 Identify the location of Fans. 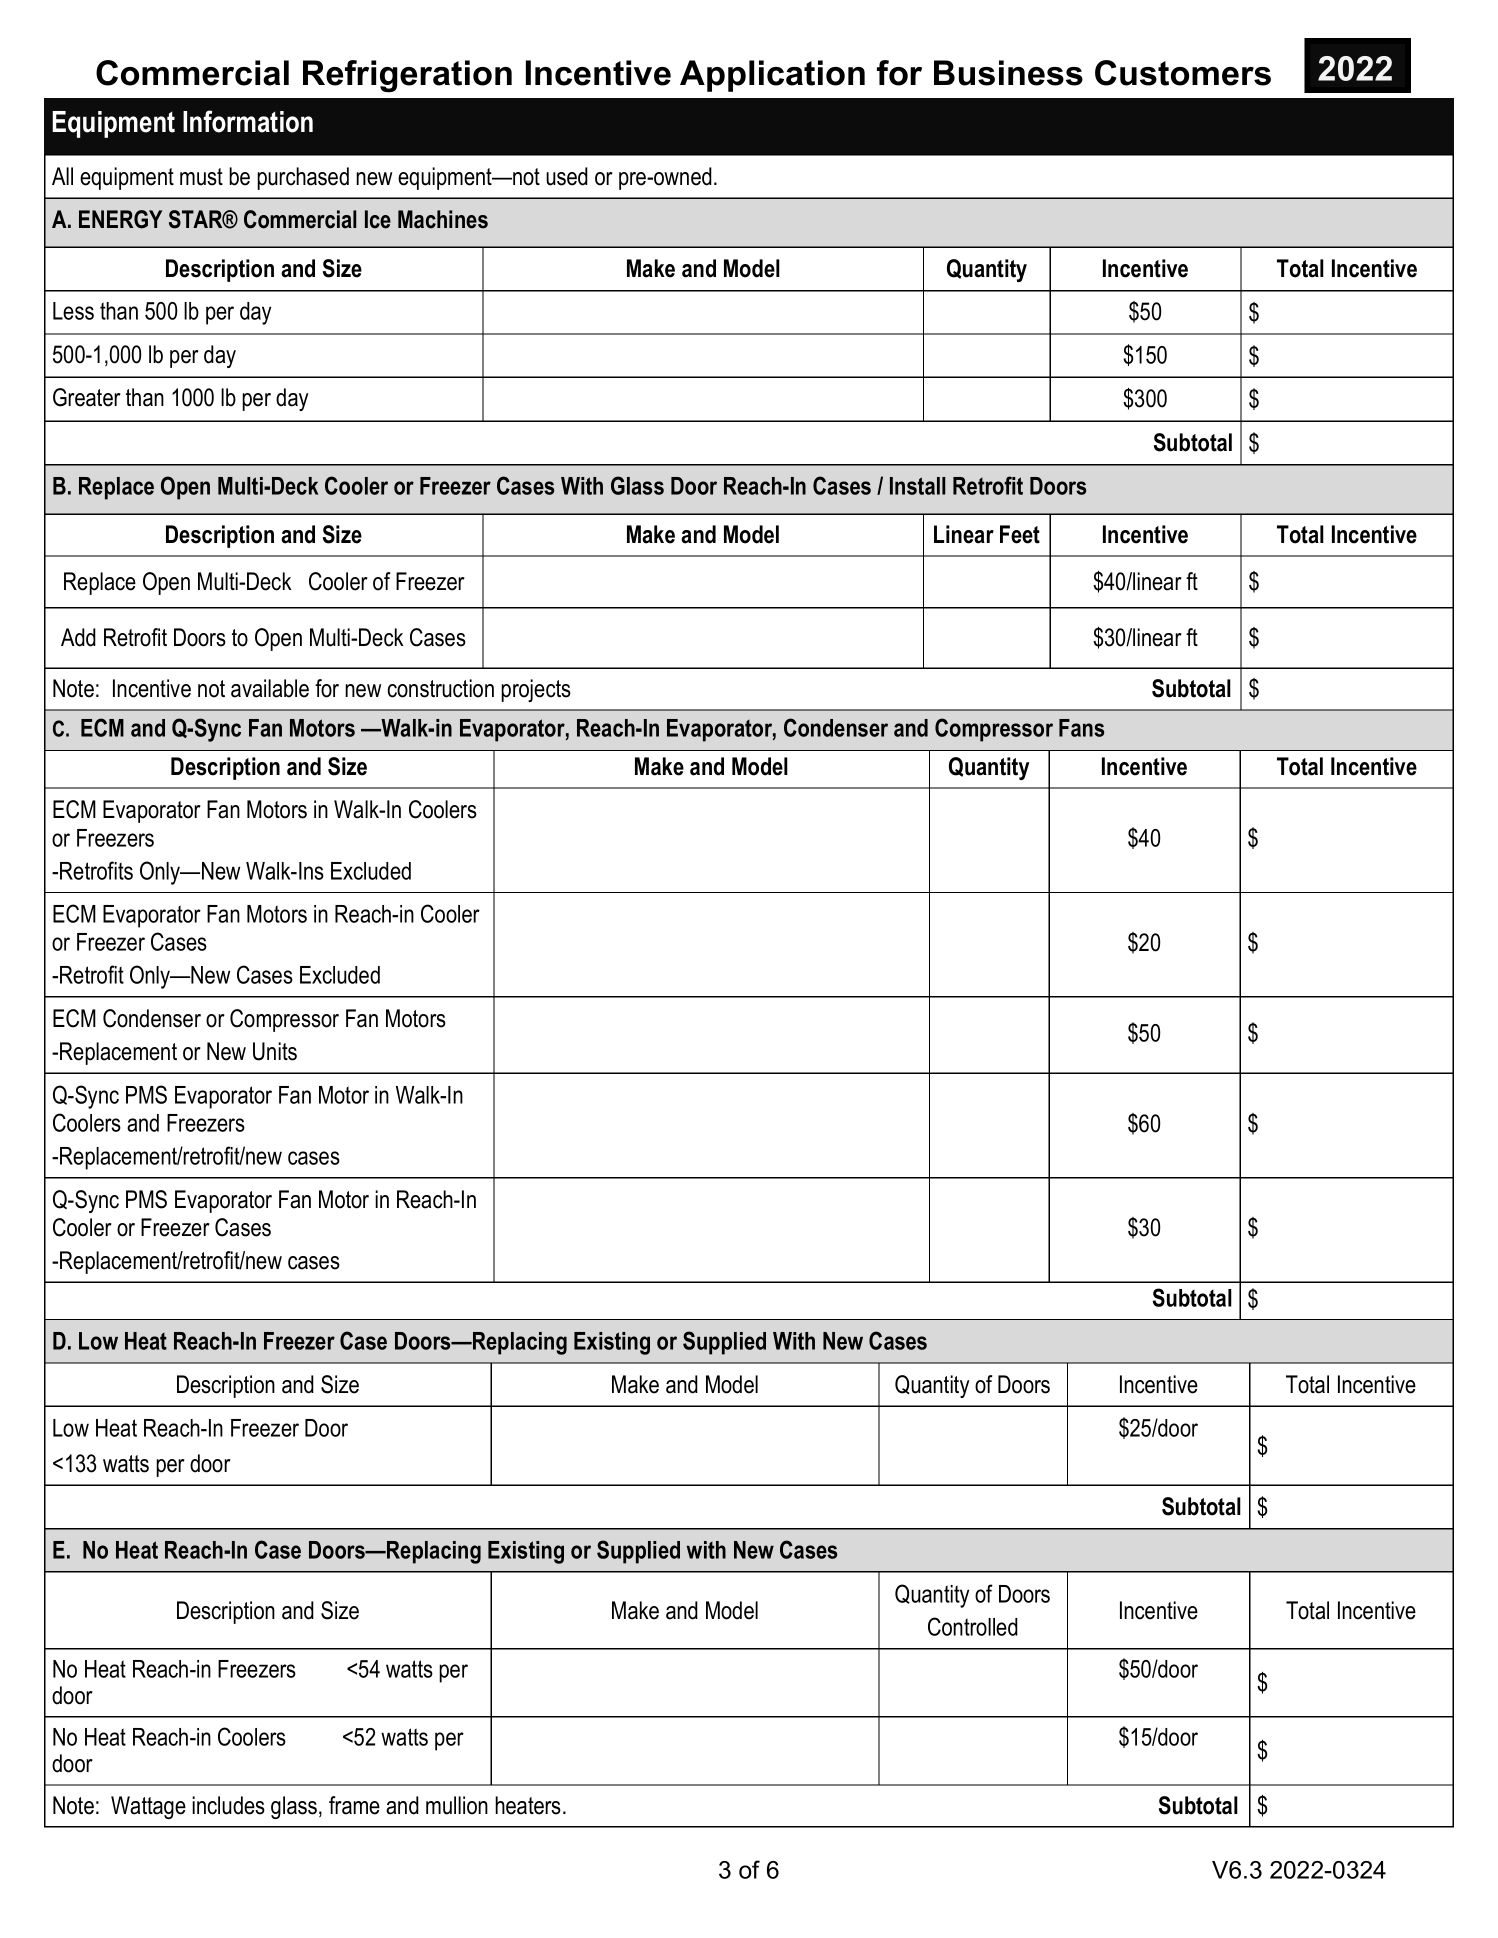
(1081, 728).
